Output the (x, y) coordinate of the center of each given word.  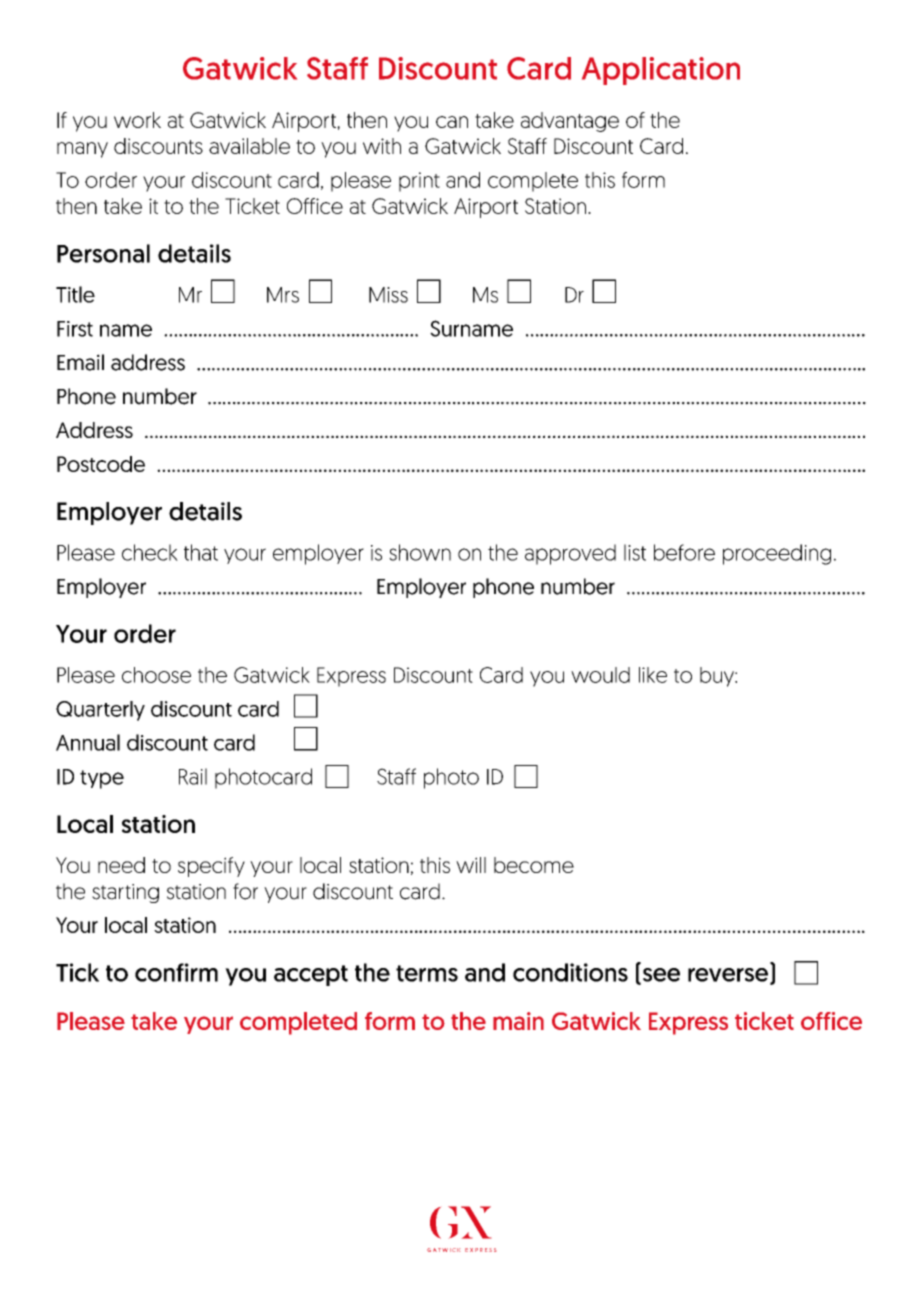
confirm (176, 972)
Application (661, 71)
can (452, 122)
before (684, 552)
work (137, 120)
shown (420, 552)
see (660, 976)
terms (427, 973)
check (150, 552)
